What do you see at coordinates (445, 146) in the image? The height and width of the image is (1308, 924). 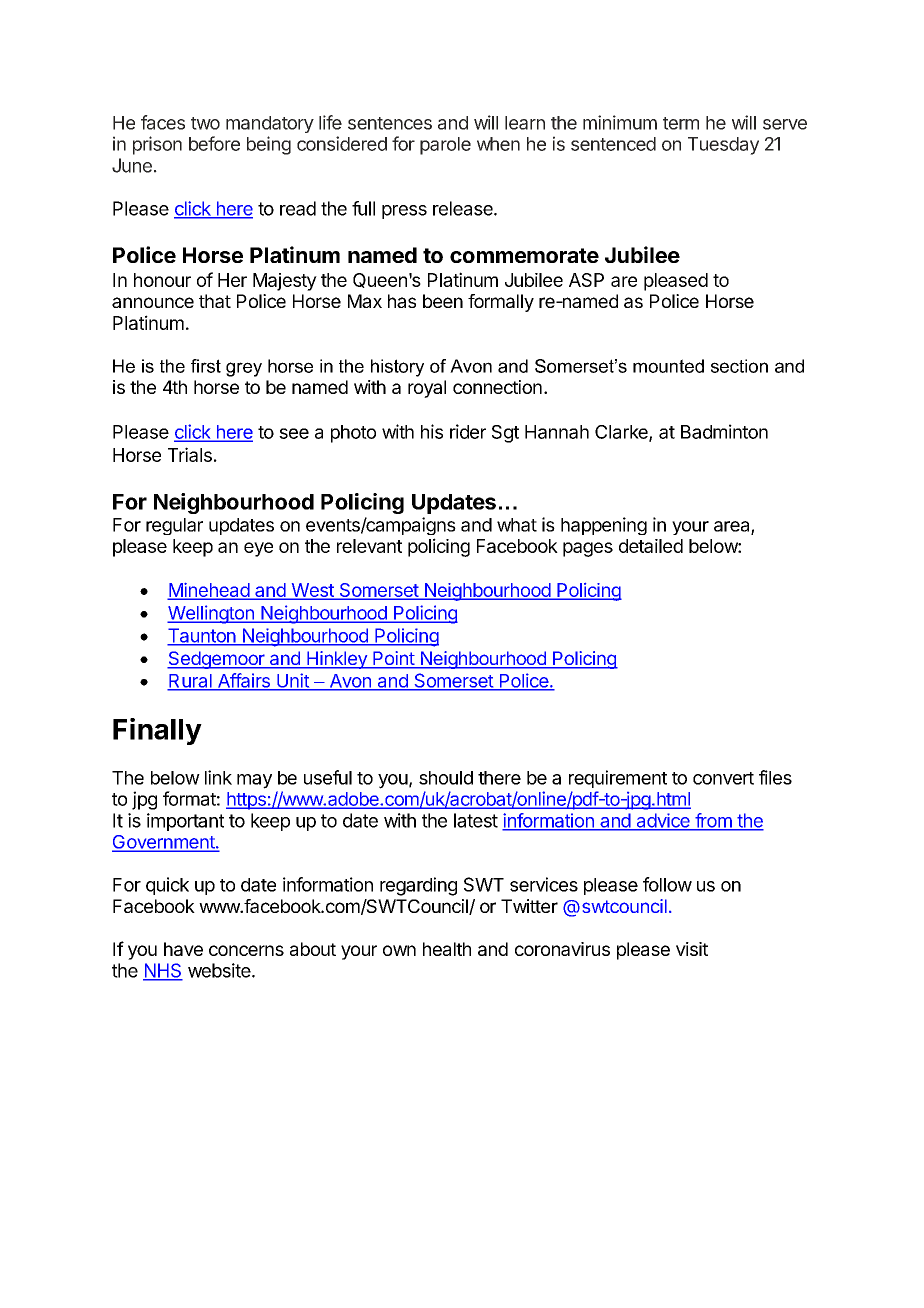 I see `parole` at bounding box center [445, 146].
